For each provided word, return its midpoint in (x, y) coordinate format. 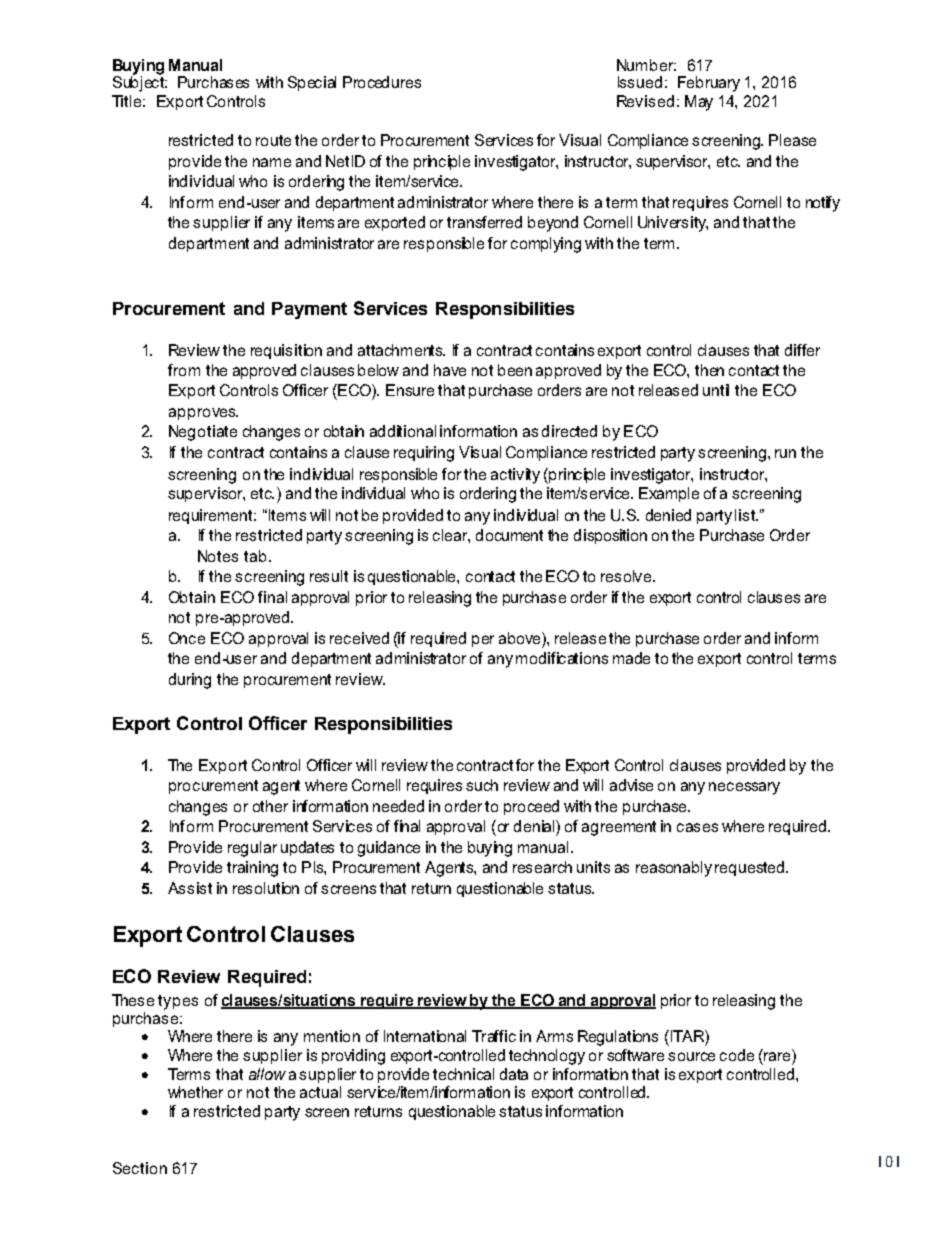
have (450, 370)
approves (203, 414)
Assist (190, 888)
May (699, 103)
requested (751, 868)
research (542, 867)
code (737, 1055)
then (709, 370)
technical (463, 1074)
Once (187, 638)
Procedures (382, 82)
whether (195, 1092)
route (273, 140)
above (521, 638)
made (631, 658)
